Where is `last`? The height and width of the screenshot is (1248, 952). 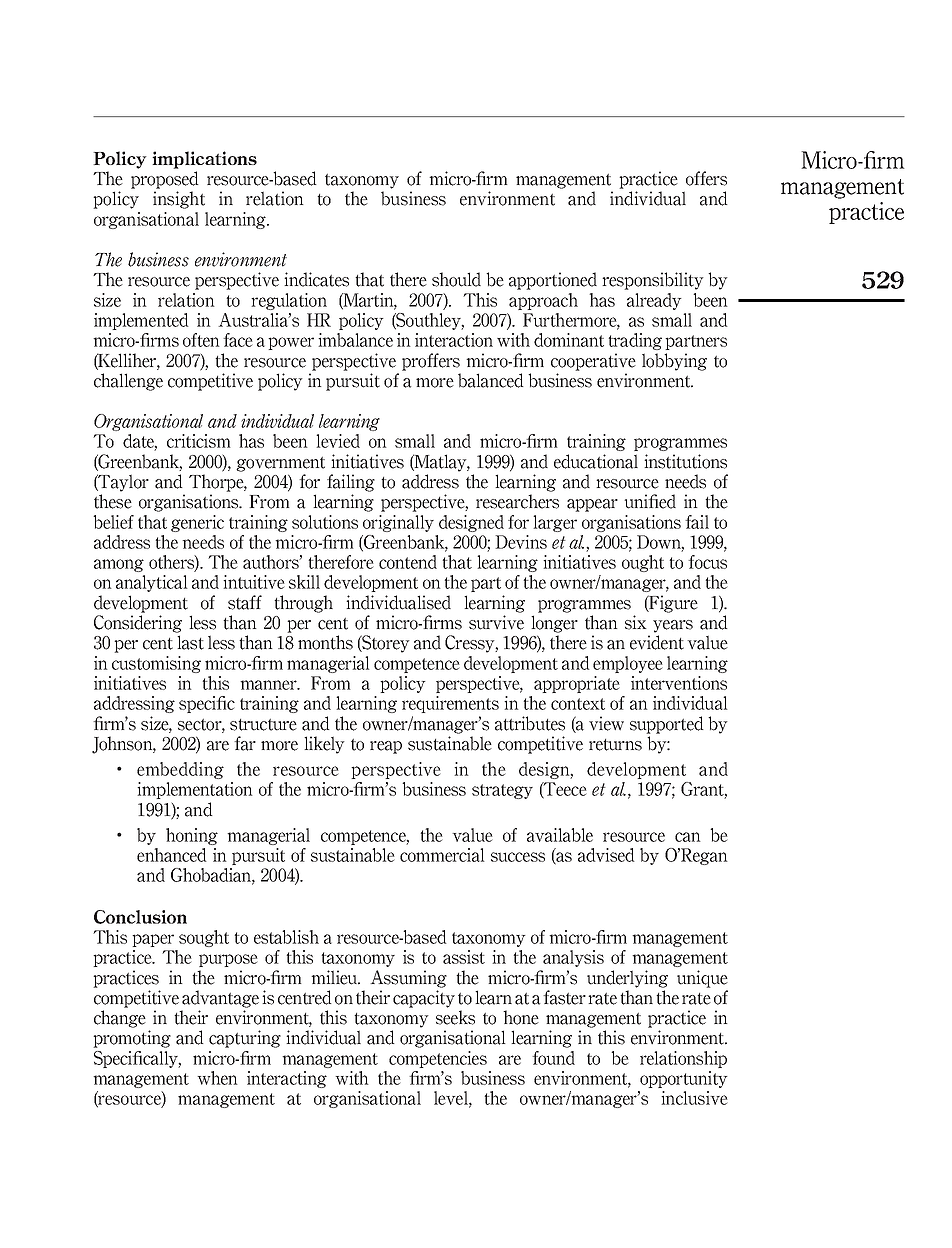
last is located at coordinates (190, 642).
